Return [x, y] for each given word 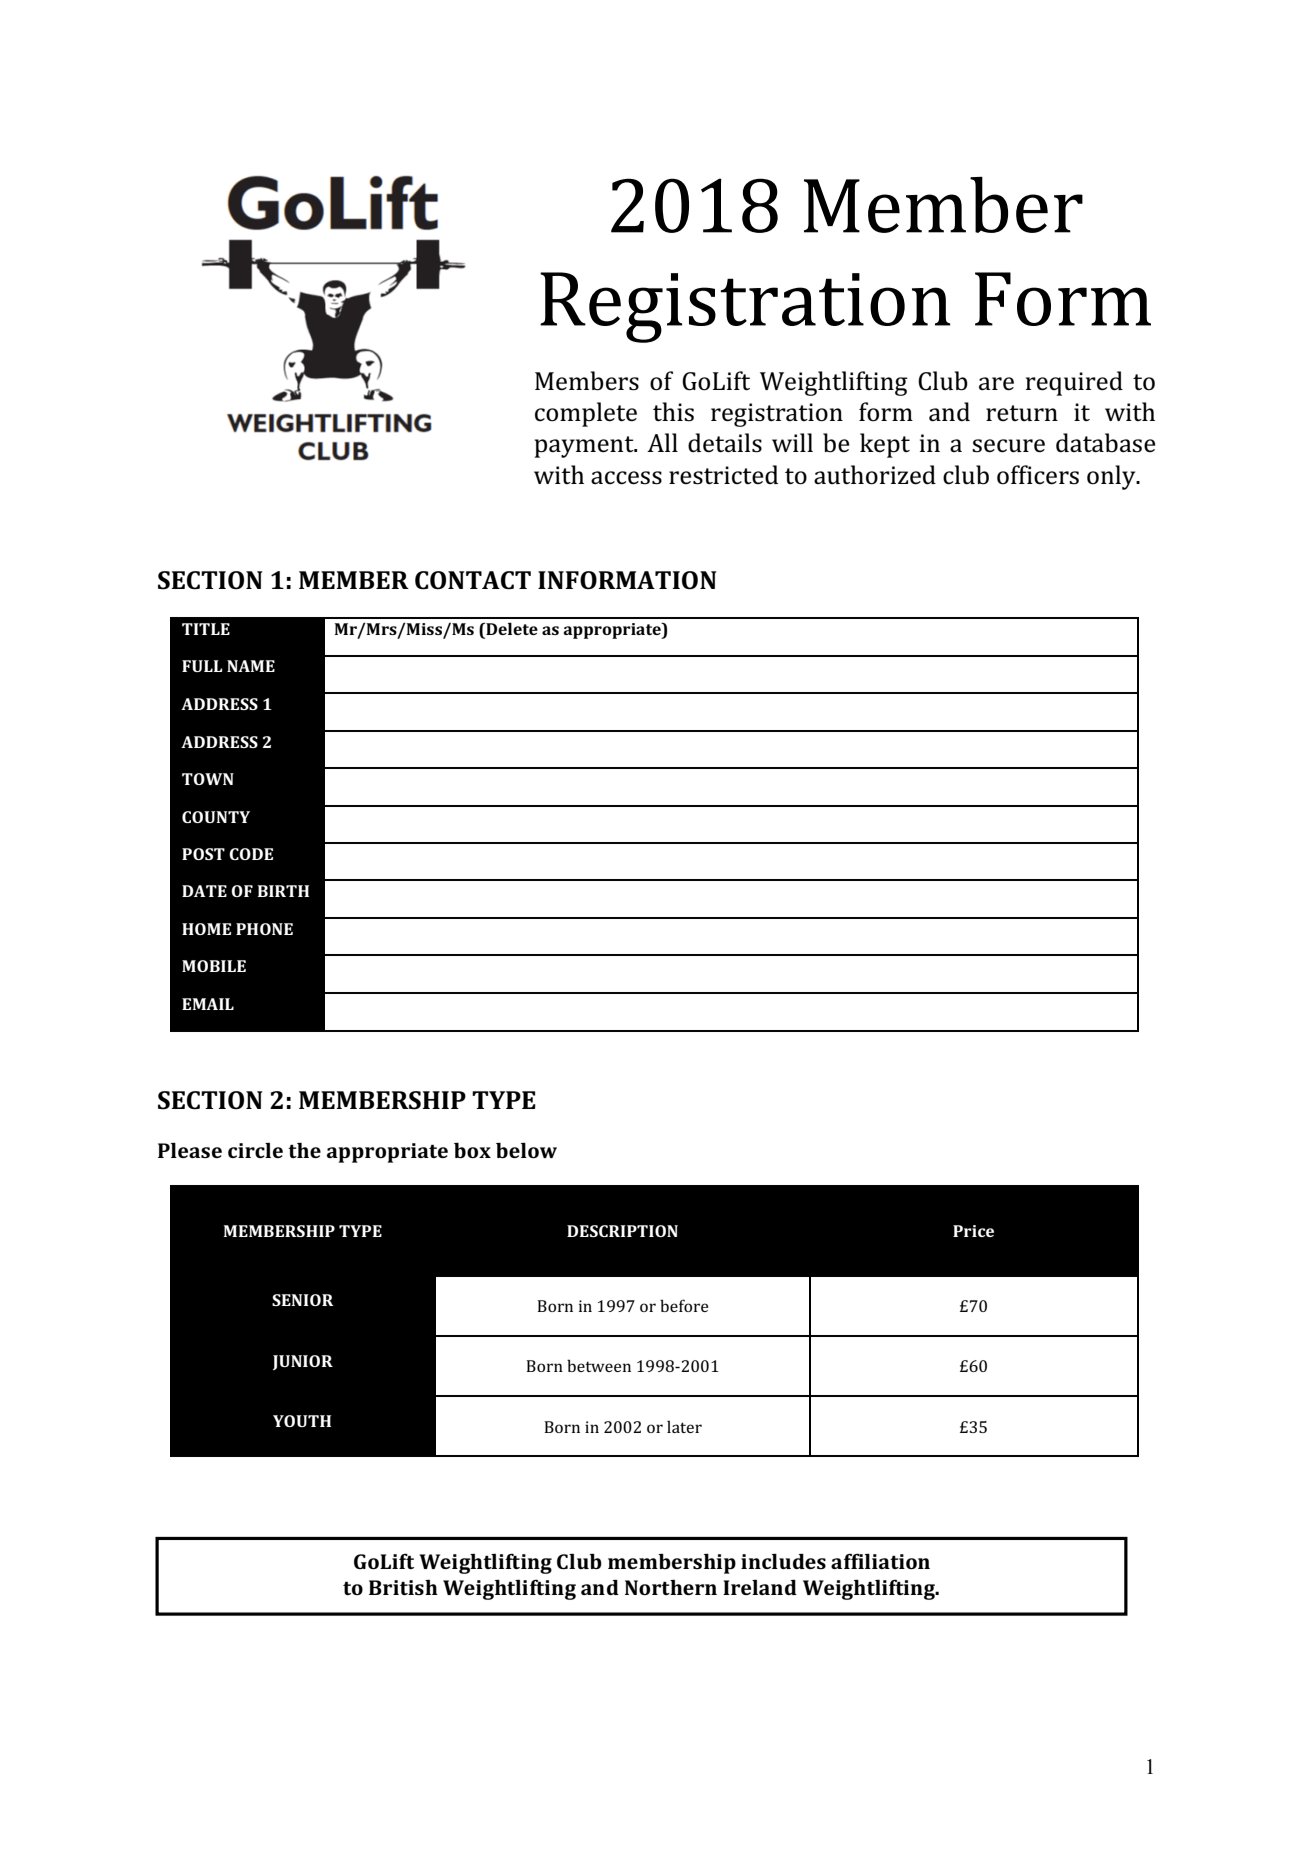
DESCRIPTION [622, 1231]
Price [973, 1231]
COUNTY [216, 817]
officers [1038, 475]
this [673, 412]
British [403, 1587]
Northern [671, 1587]
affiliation [880, 1561]
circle [255, 1150]
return [1022, 413]
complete [586, 414]
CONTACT [473, 580]
